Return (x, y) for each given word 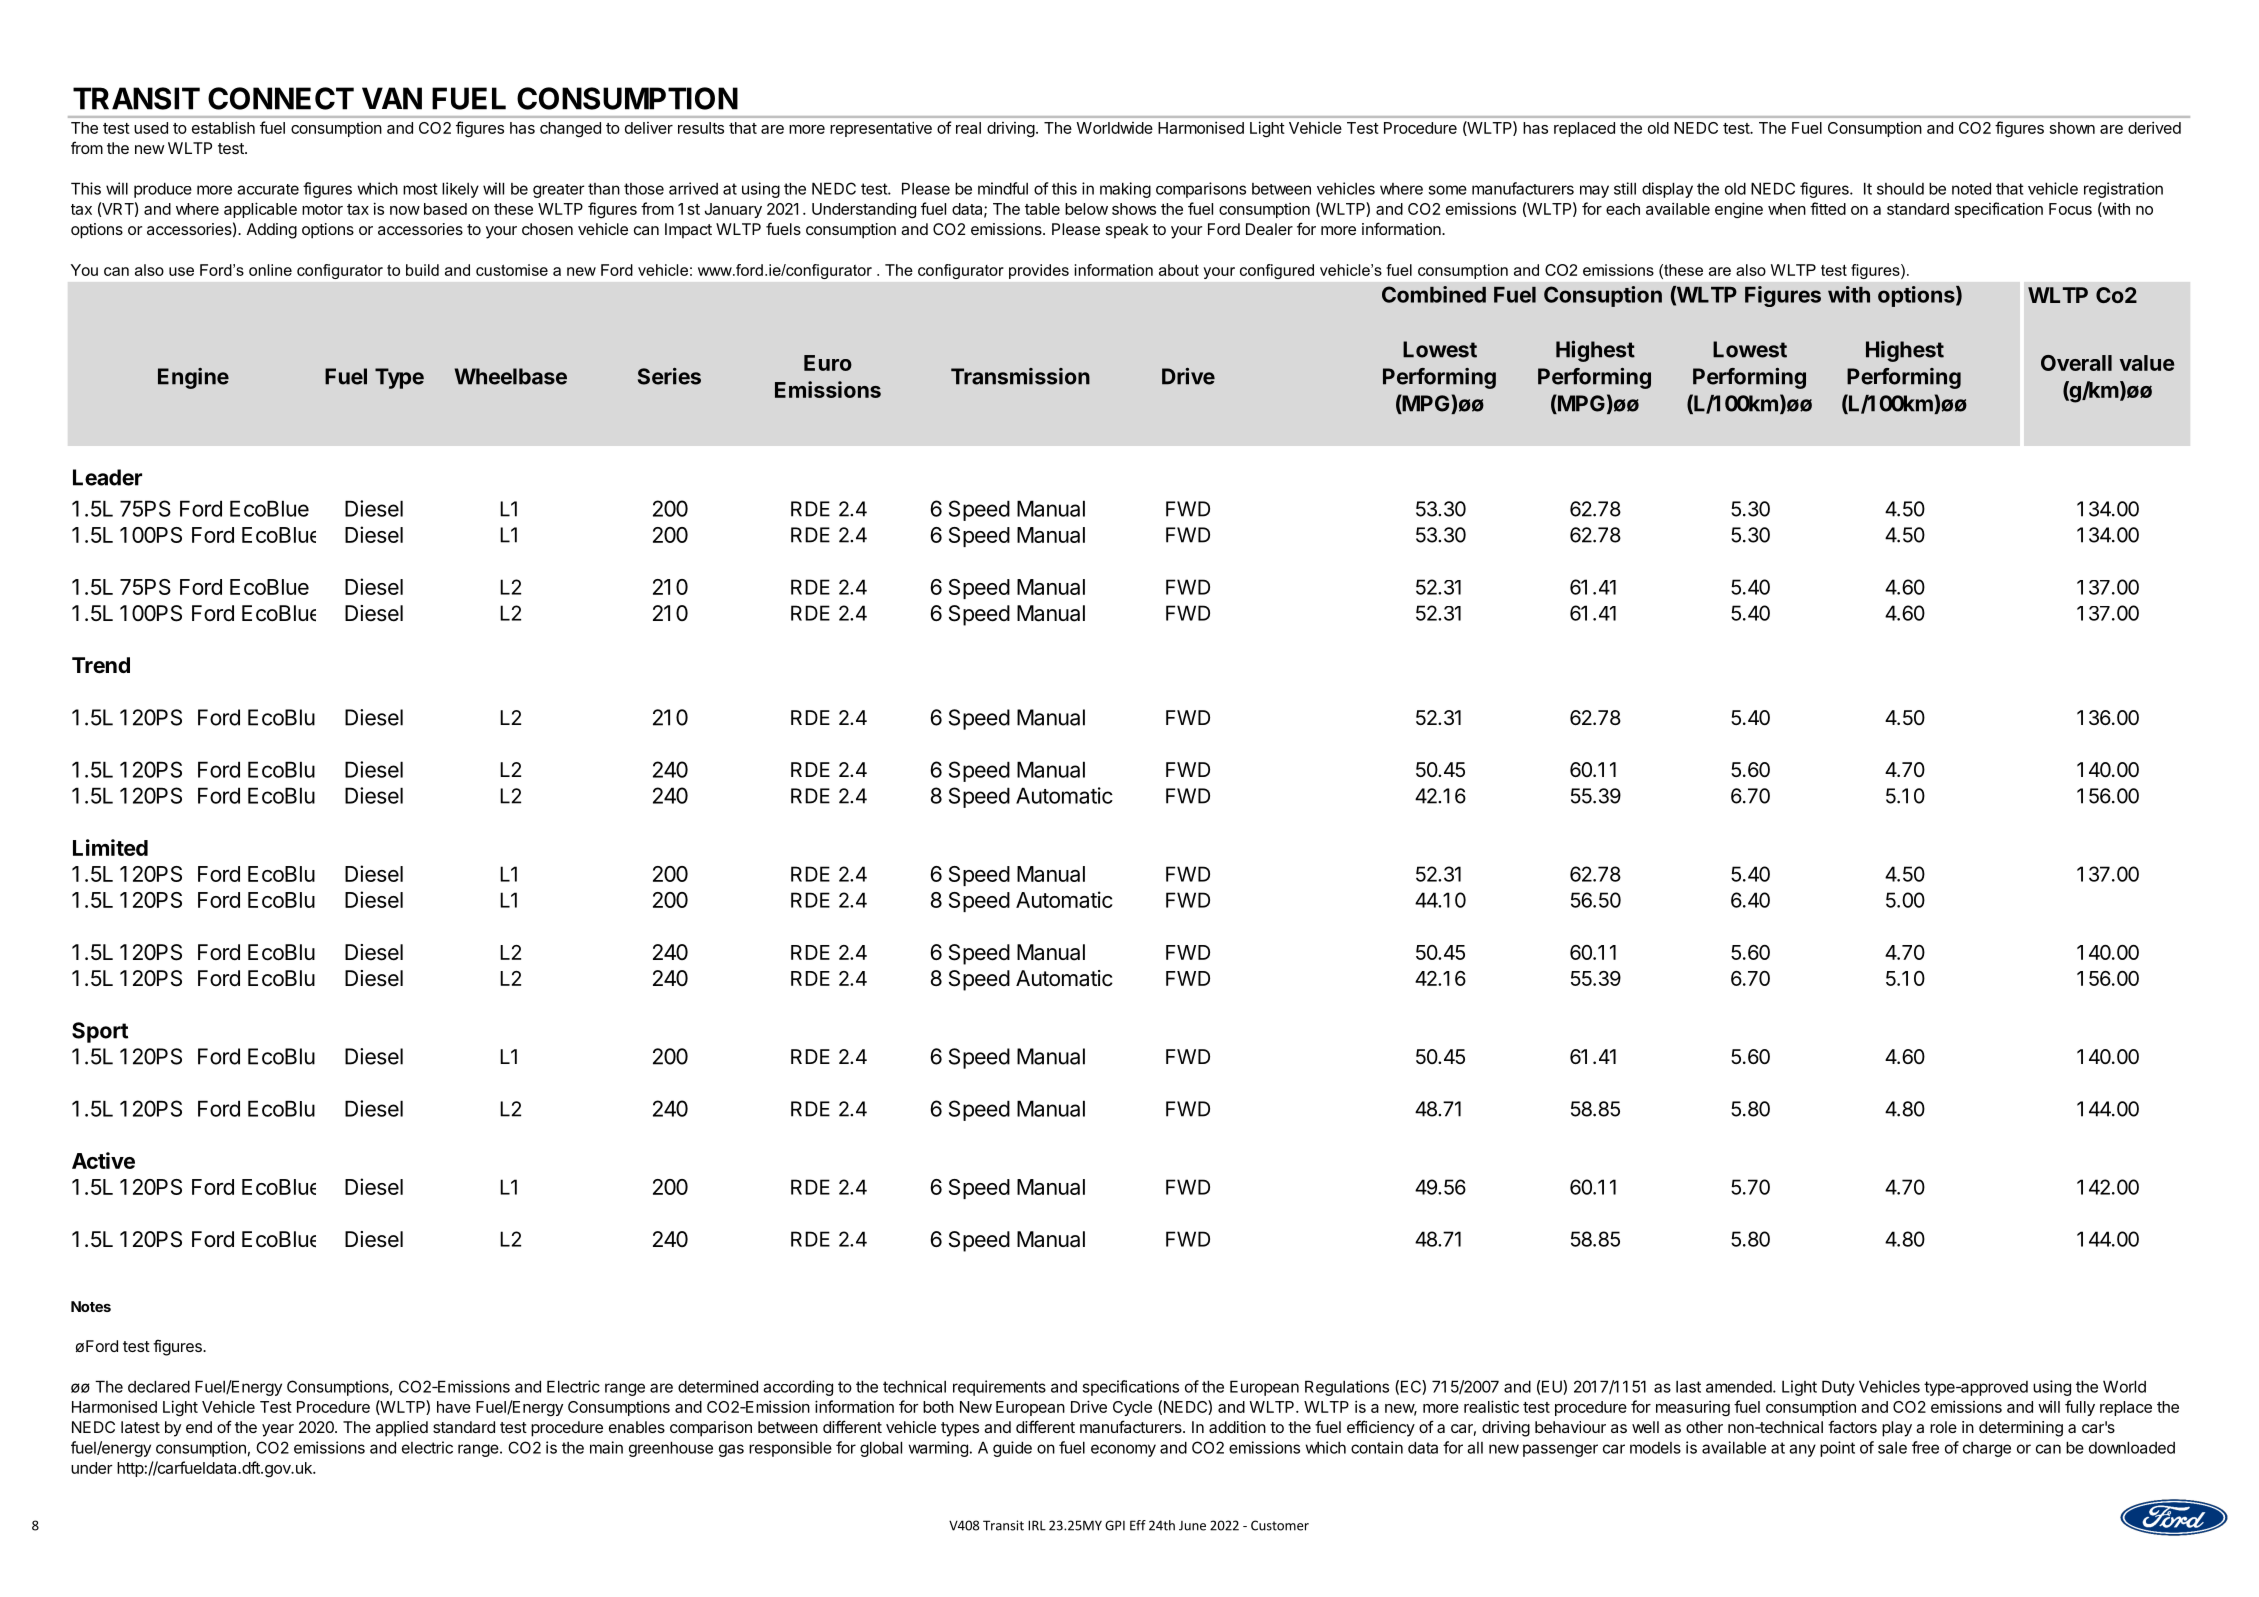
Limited (110, 847)
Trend (101, 665)
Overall (2076, 363)
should (1900, 189)
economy (1123, 1450)
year (278, 1430)
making (1125, 190)
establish (223, 127)
